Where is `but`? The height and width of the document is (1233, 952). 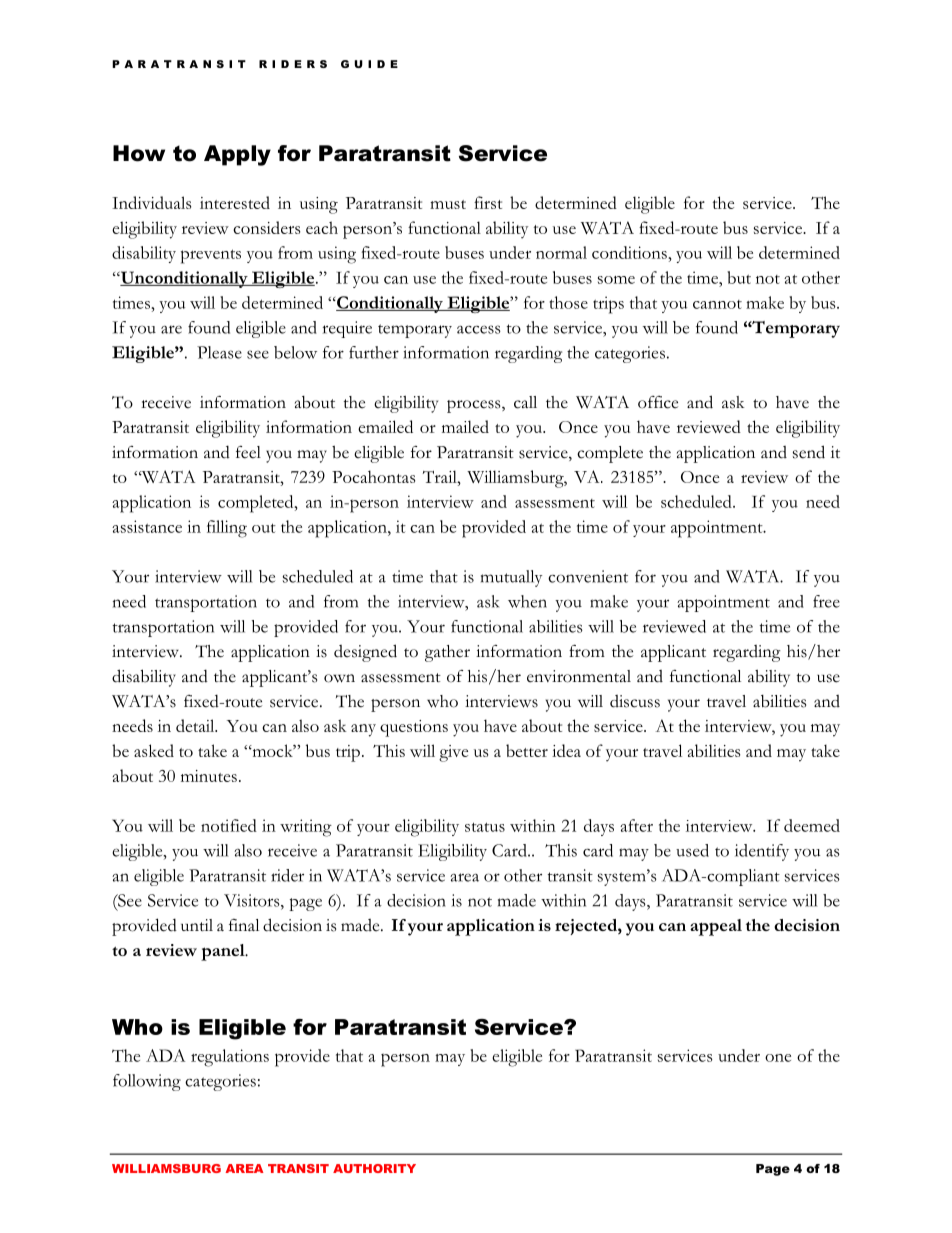 but is located at coordinates (739, 277).
